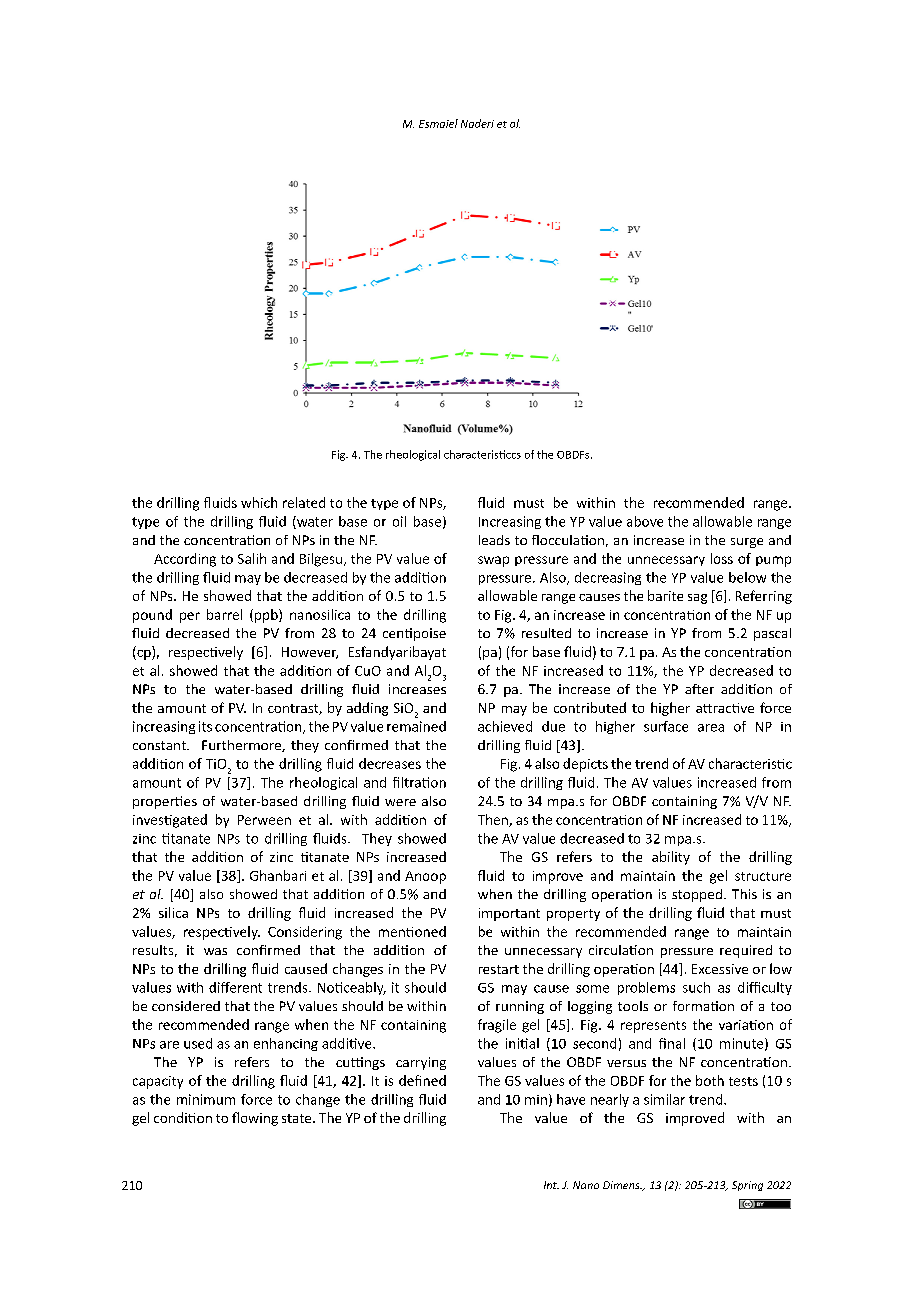 This image has height=1308, width=924. Describe the element at coordinates (711, 728) in the image. I see `area` at that location.
